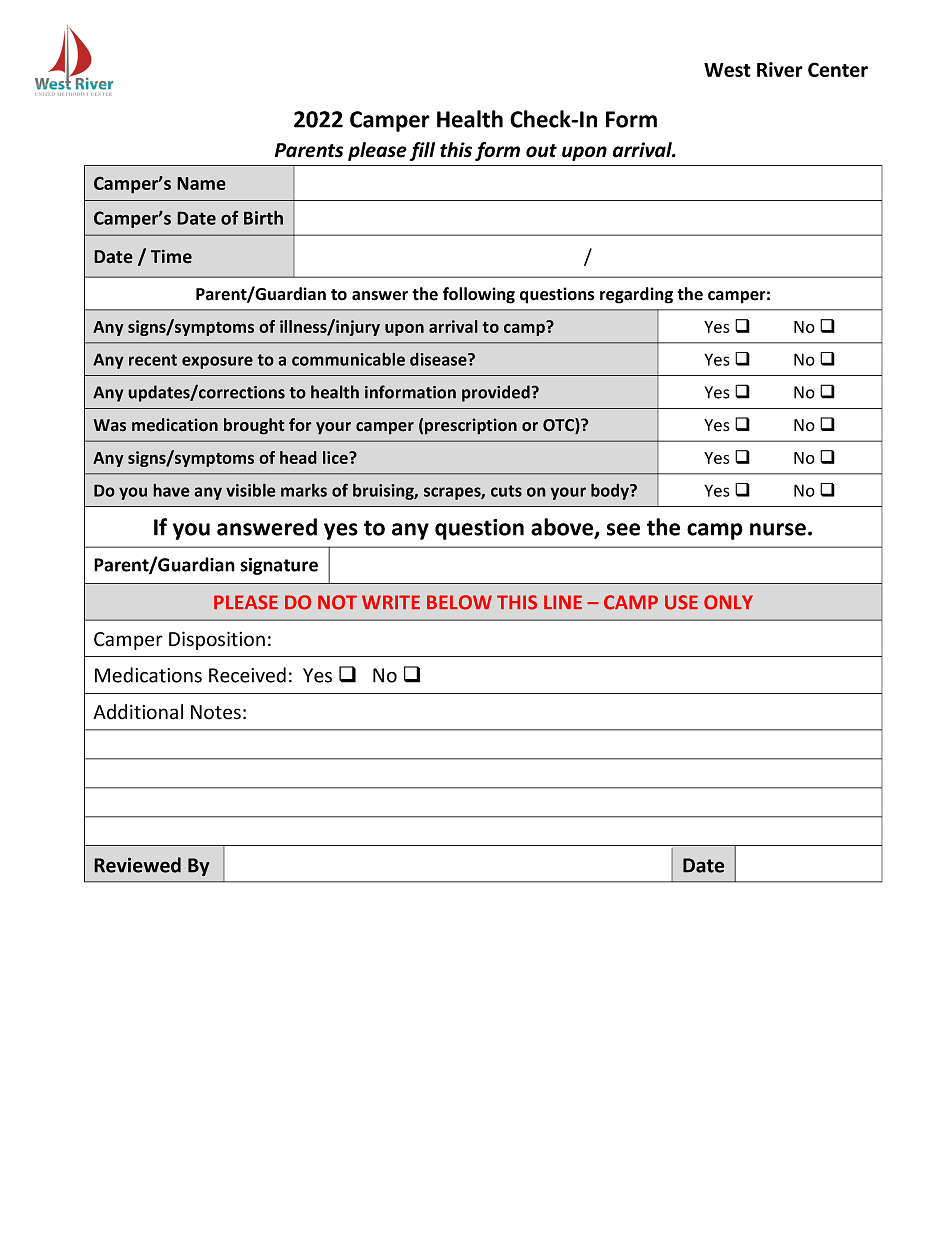  What do you see at coordinates (636, 295) in the screenshot?
I see `regarding` at bounding box center [636, 295].
